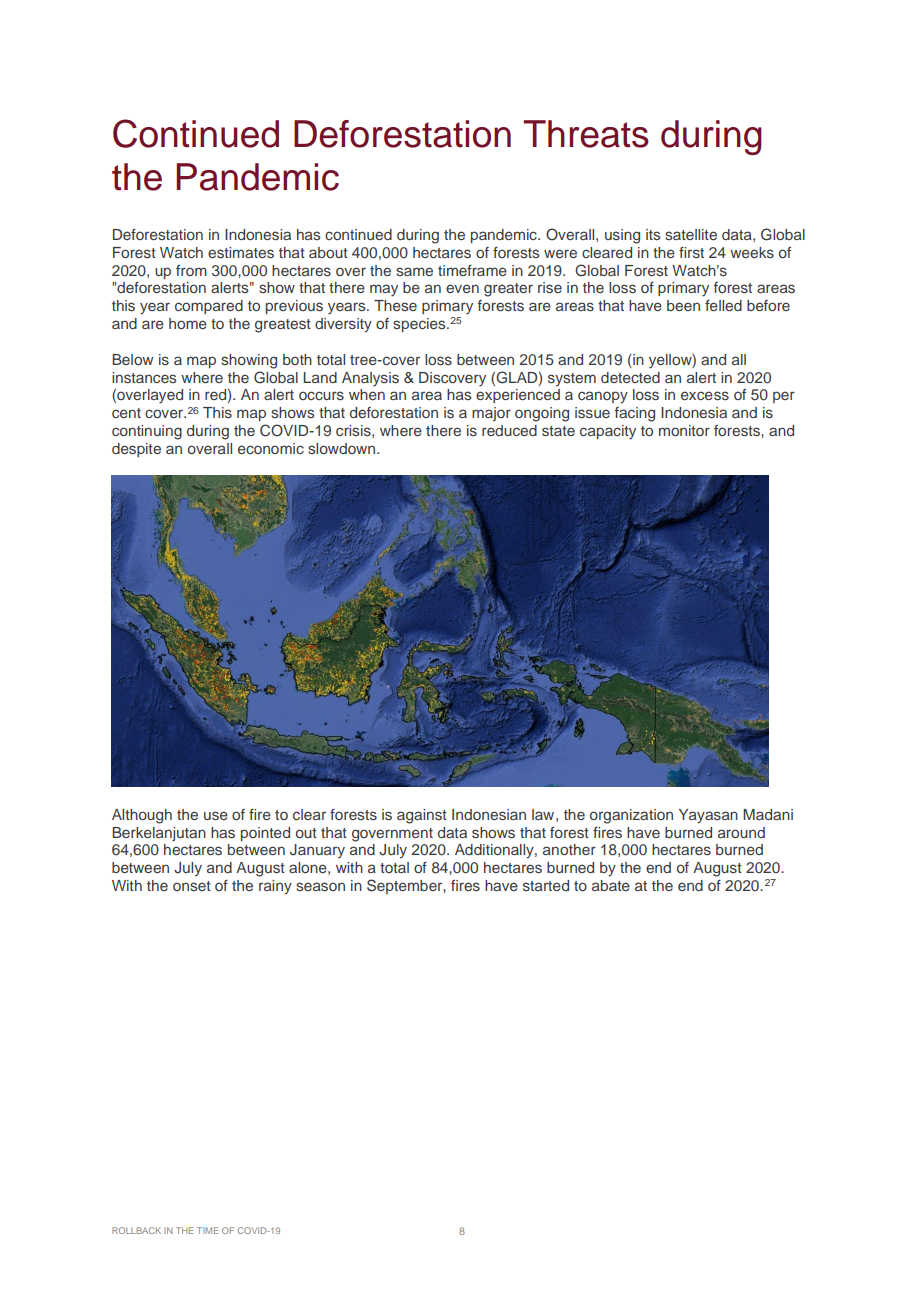 Image resolution: width=924 pixels, height=1307 pixels. What do you see at coordinates (546, 885) in the screenshot?
I see `started` at bounding box center [546, 885].
